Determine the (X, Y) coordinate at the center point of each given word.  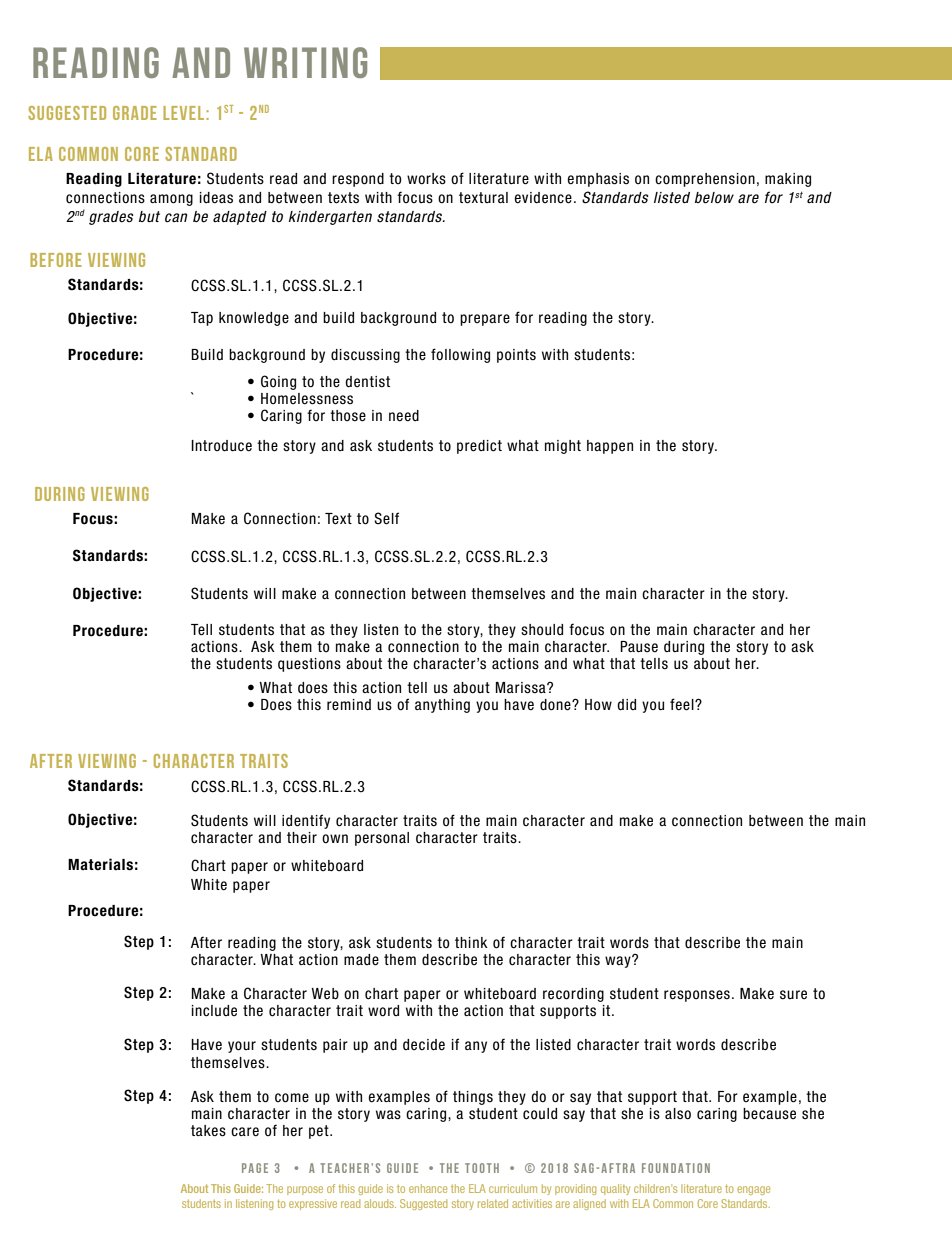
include (214, 1011)
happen (610, 447)
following (460, 355)
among (171, 200)
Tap (202, 319)
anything (442, 706)
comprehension (705, 180)
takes (208, 1131)
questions (309, 665)
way (619, 961)
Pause (639, 647)
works (426, 179)
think (471, 942)
